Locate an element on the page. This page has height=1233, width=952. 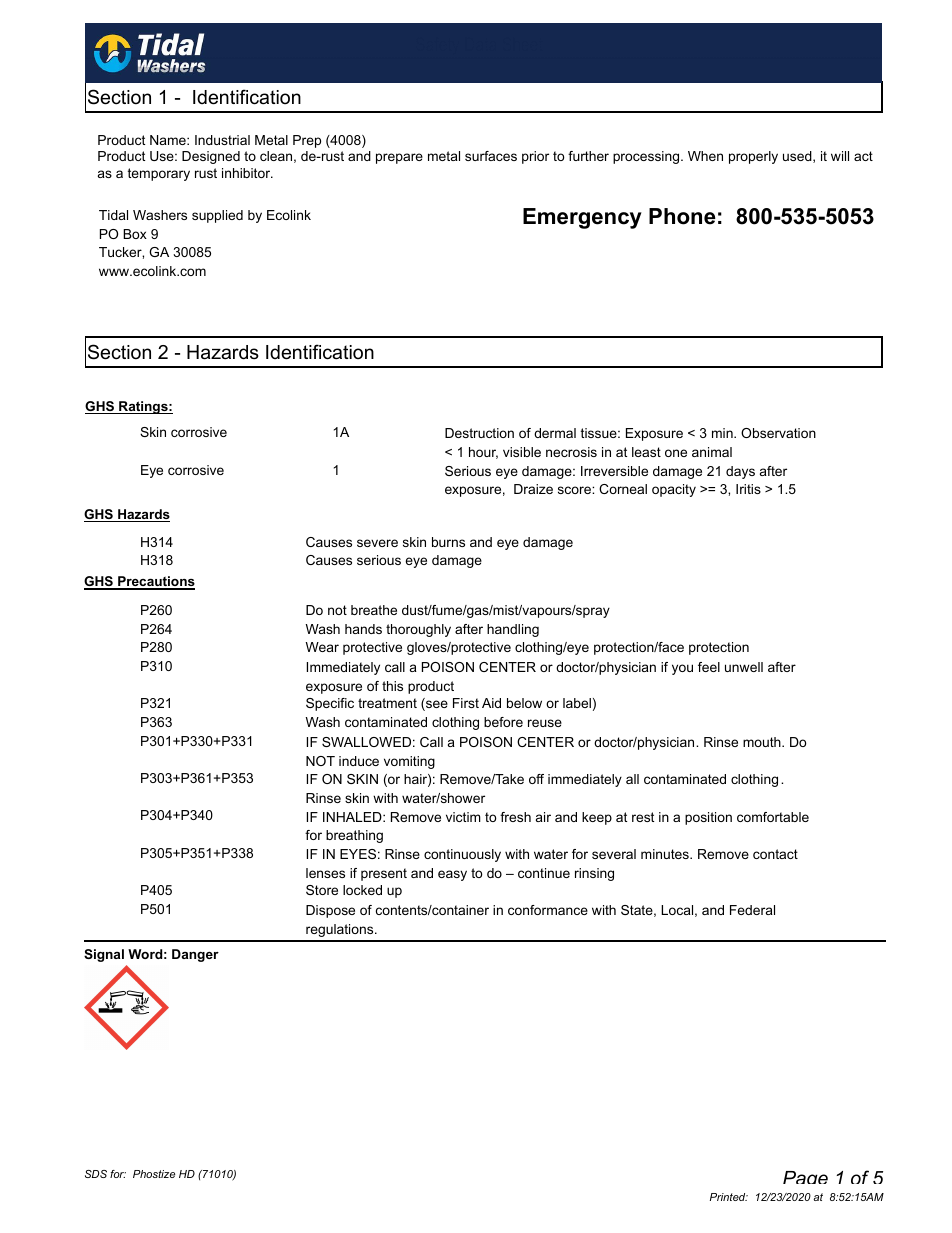
Precautions is located at coordinates (155, 582).
